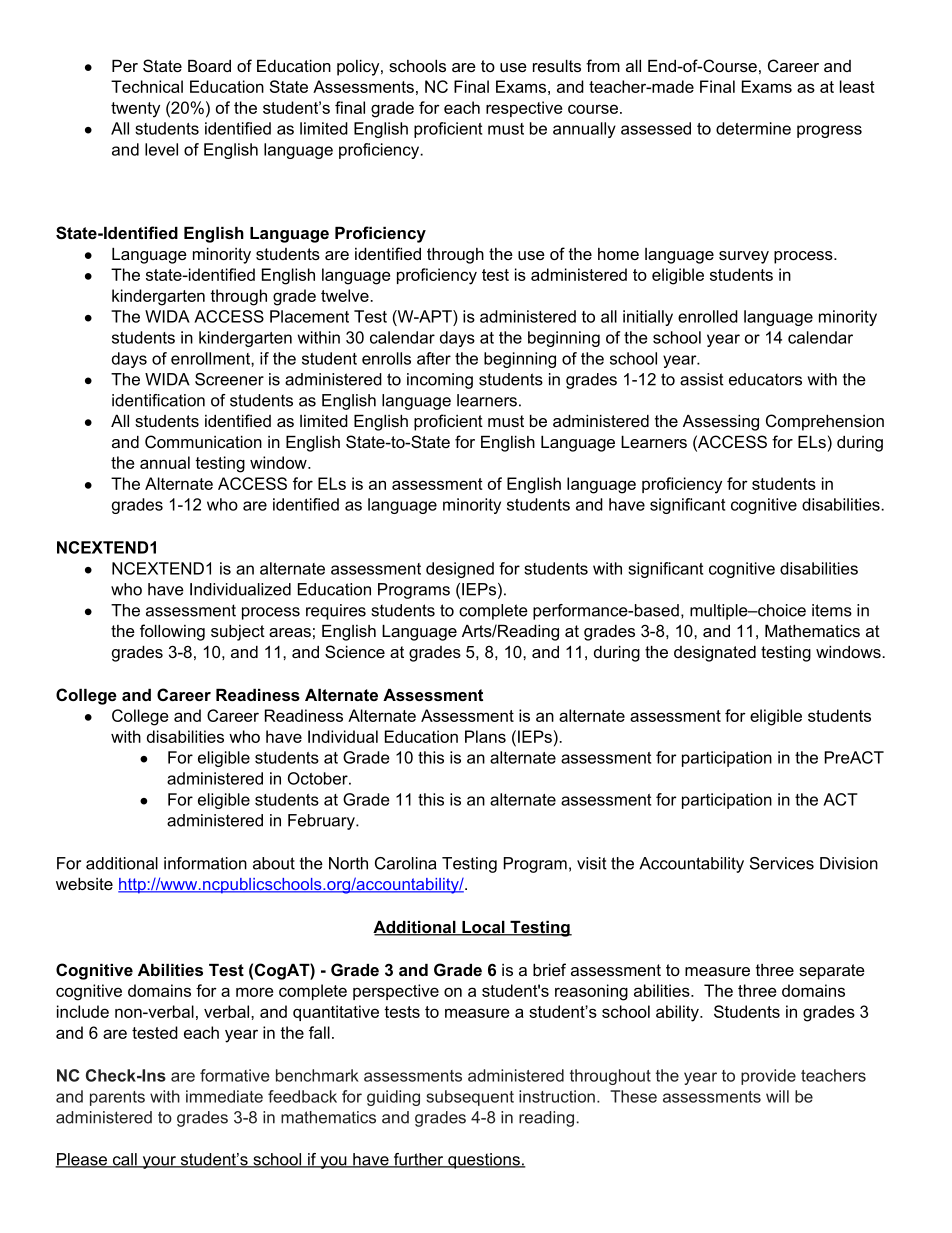  Describe the element at coordinates (721, 423) in the screenshot. I see `Assessing` at that location.
